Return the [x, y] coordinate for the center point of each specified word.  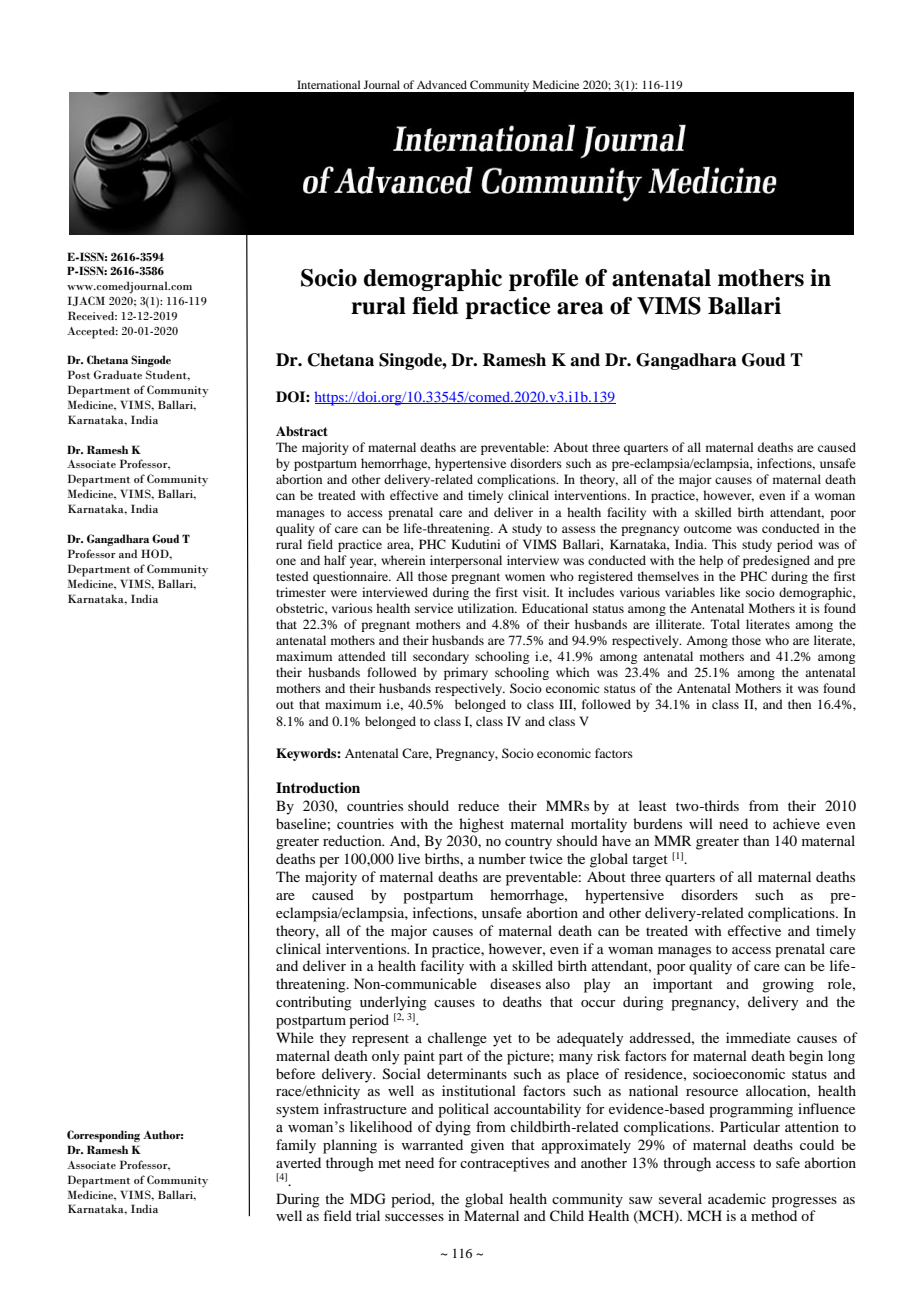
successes [414, 1217]
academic [737, 1198]
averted [298, 1162]
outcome [708, 529]
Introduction [318, 787]
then [799, 704]
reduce [478, 805]
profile [543, 280]
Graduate [118, 374]
